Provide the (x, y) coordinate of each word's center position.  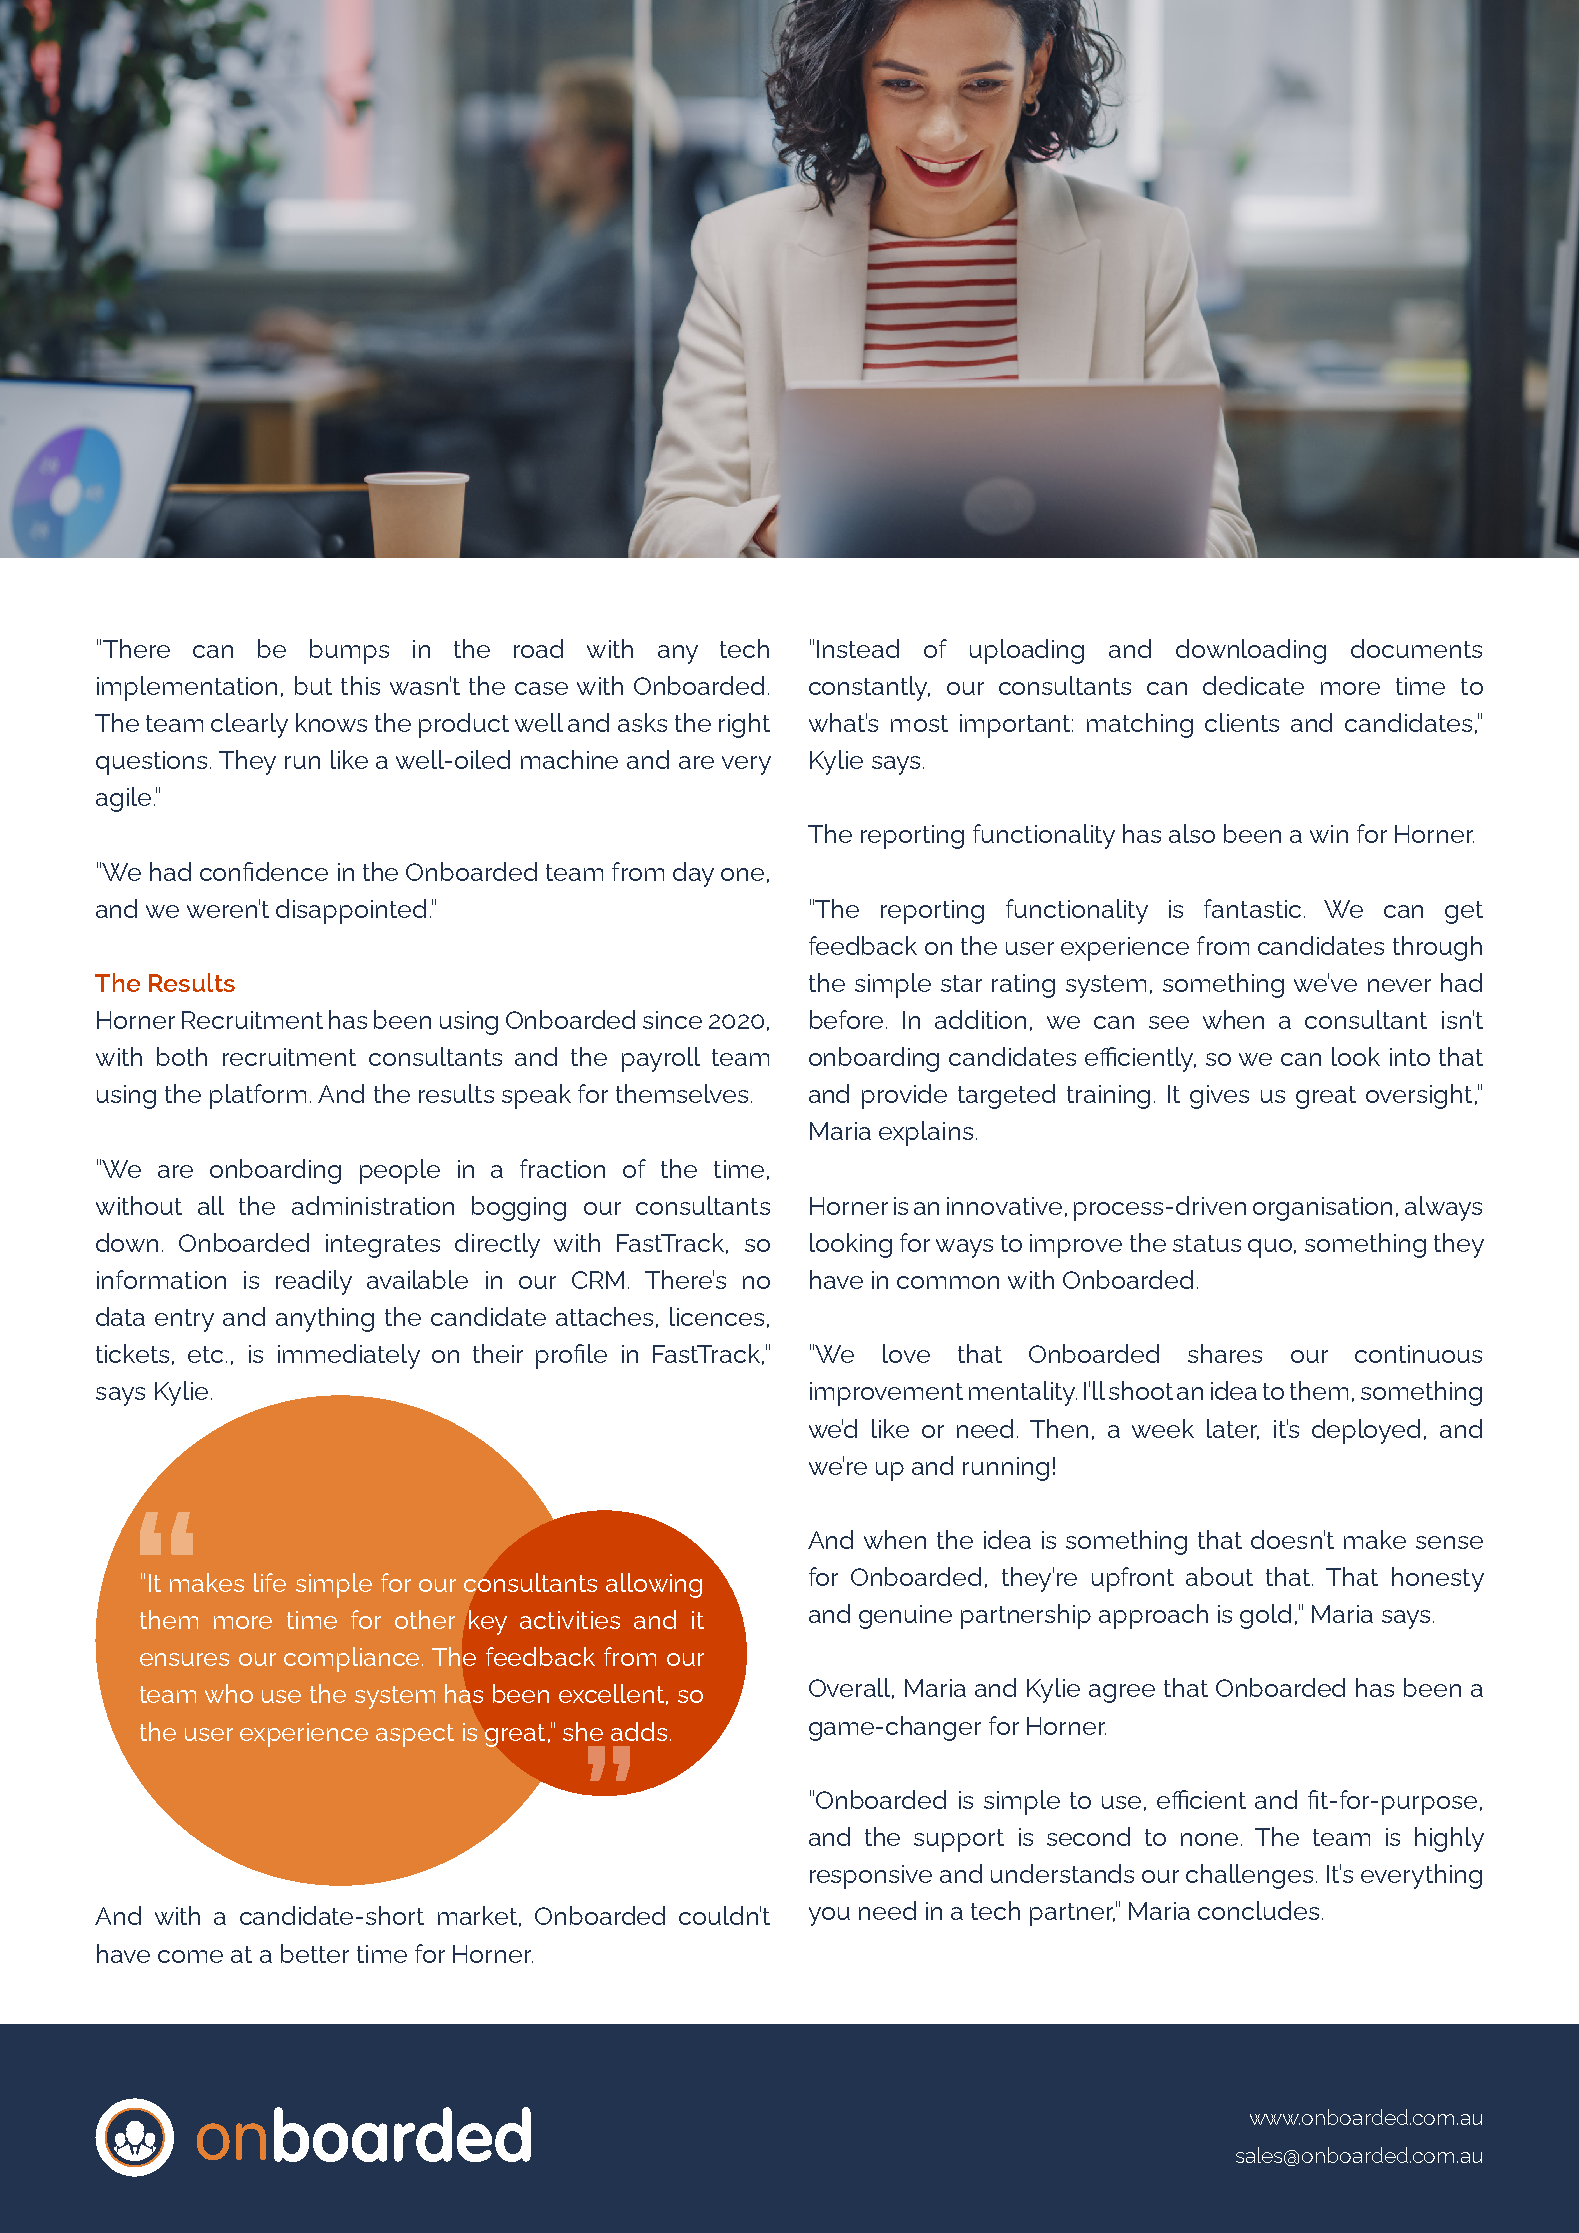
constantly (869, 688)
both (182, 1056)
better (315, 1953)
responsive (871, 1877)
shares (1225, 1353)
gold (1265, 1616)
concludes (1258, 1910)
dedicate (1253, 685)
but (313, 685)
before (846, 1019)
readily (314, 1282)
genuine (905, 1617)
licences (717, 1316)
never (1399, 985)
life (270, 1582)
